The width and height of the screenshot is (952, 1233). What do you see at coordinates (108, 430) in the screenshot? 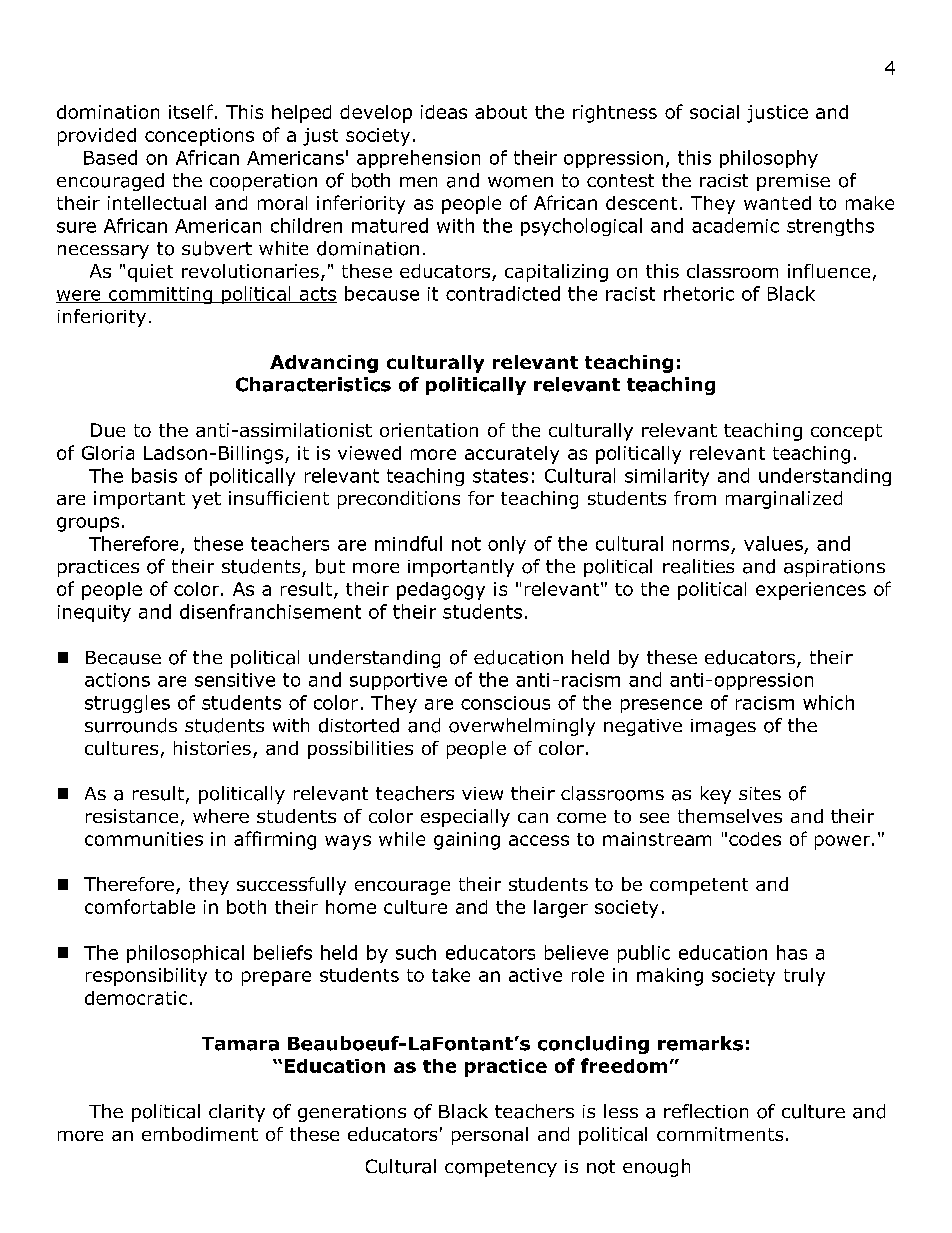
I see `Due` at bounding box center [108, 430].
